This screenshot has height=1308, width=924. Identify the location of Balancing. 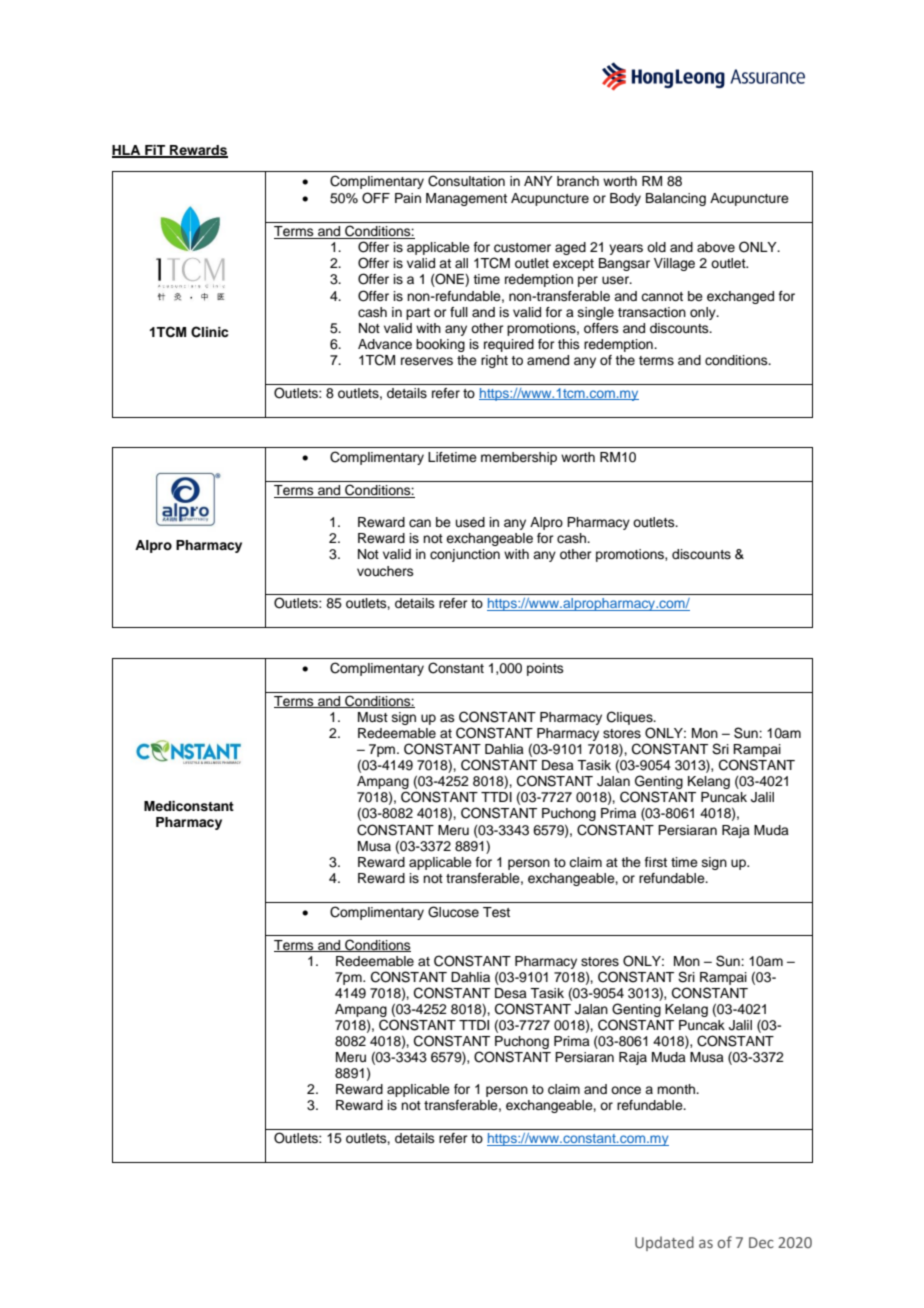
(676, 199).
